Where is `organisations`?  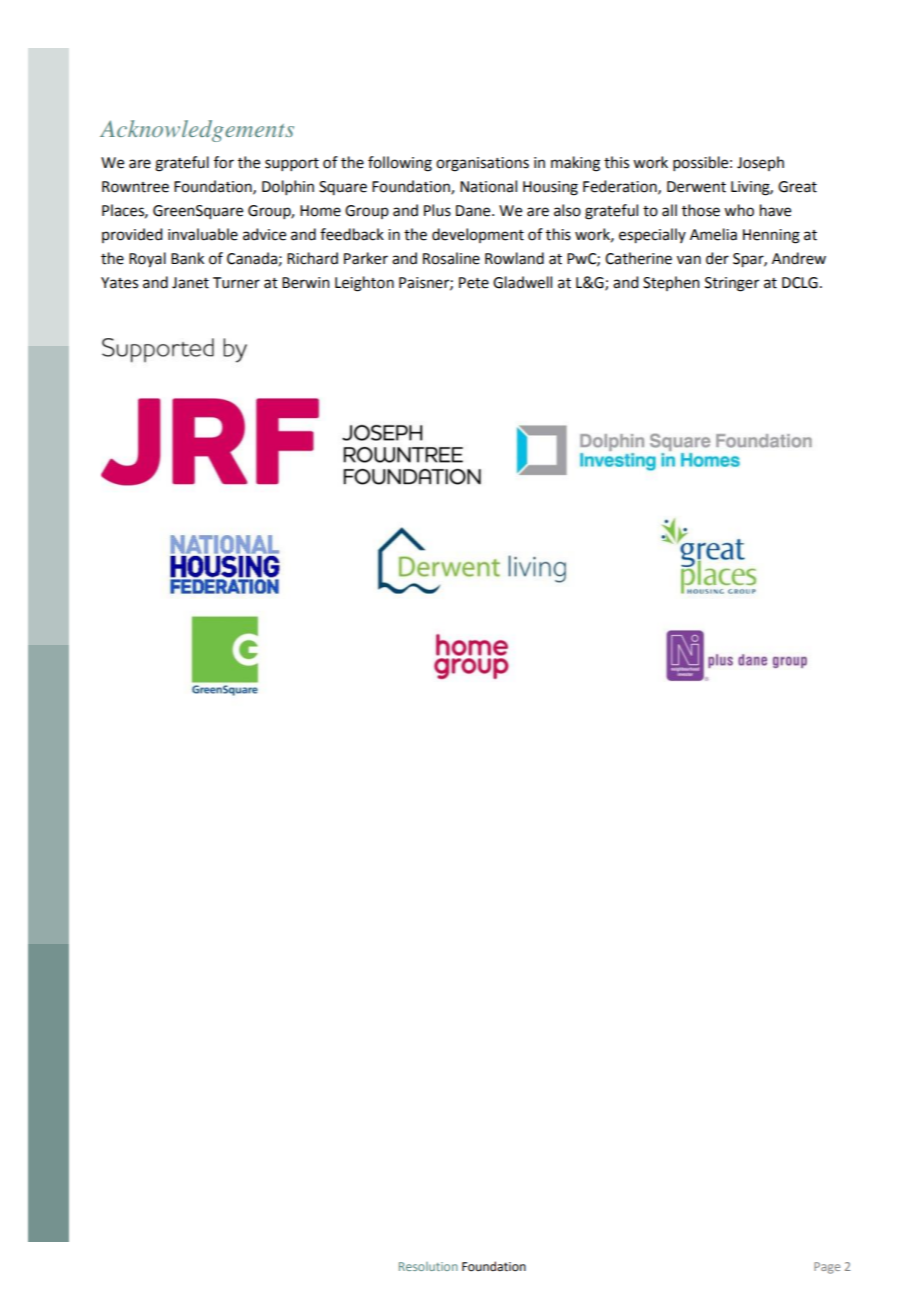
organisations is located at coordinates (482, 164).
